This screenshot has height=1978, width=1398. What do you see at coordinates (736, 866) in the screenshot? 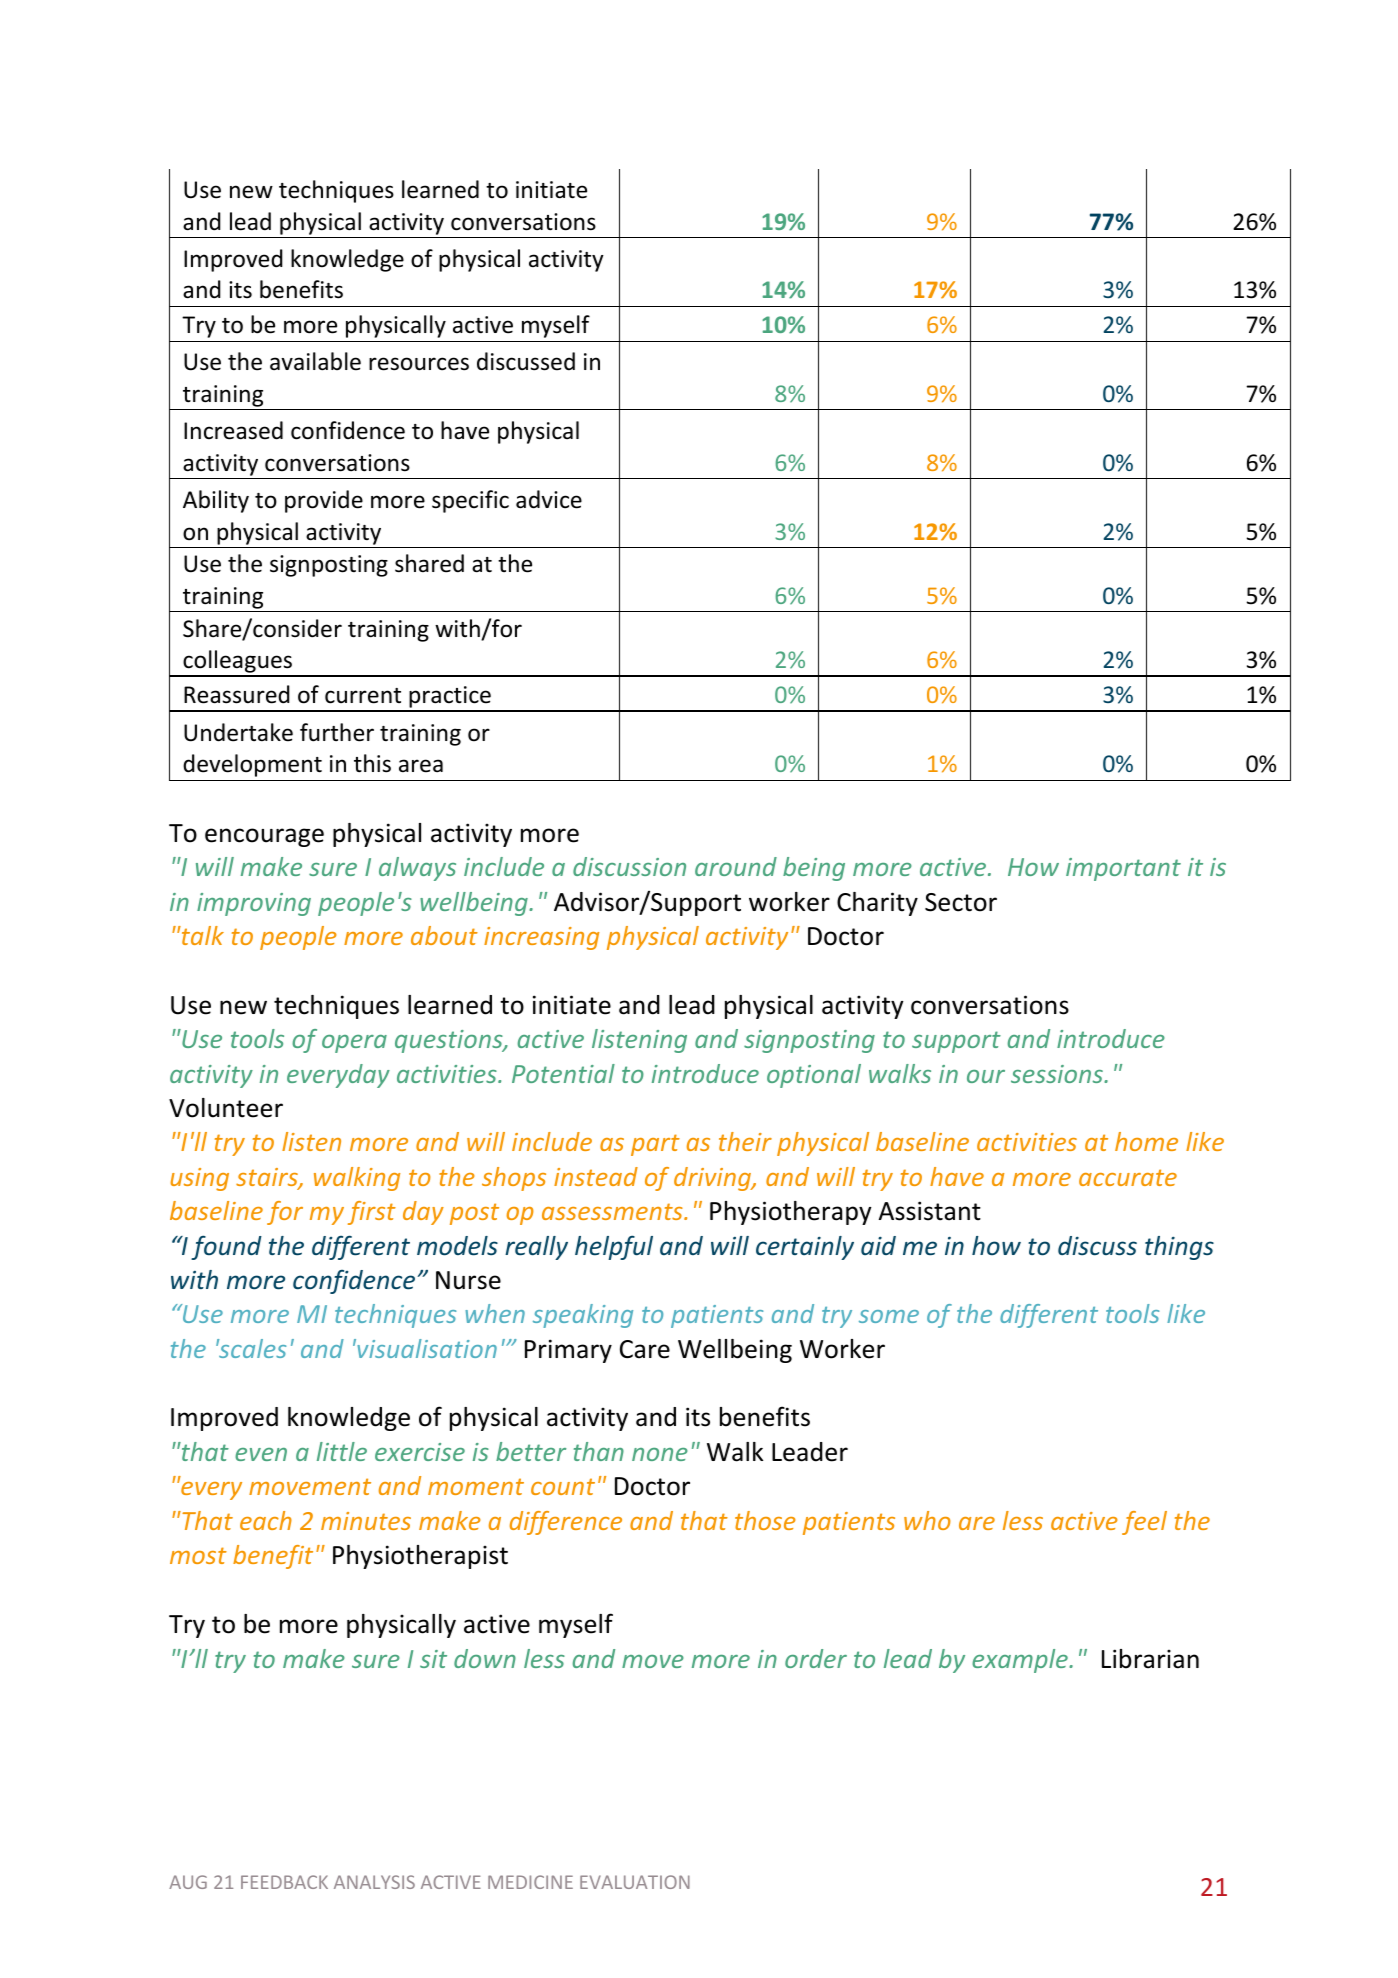
I see `around` at bounding box center [736, 866].
